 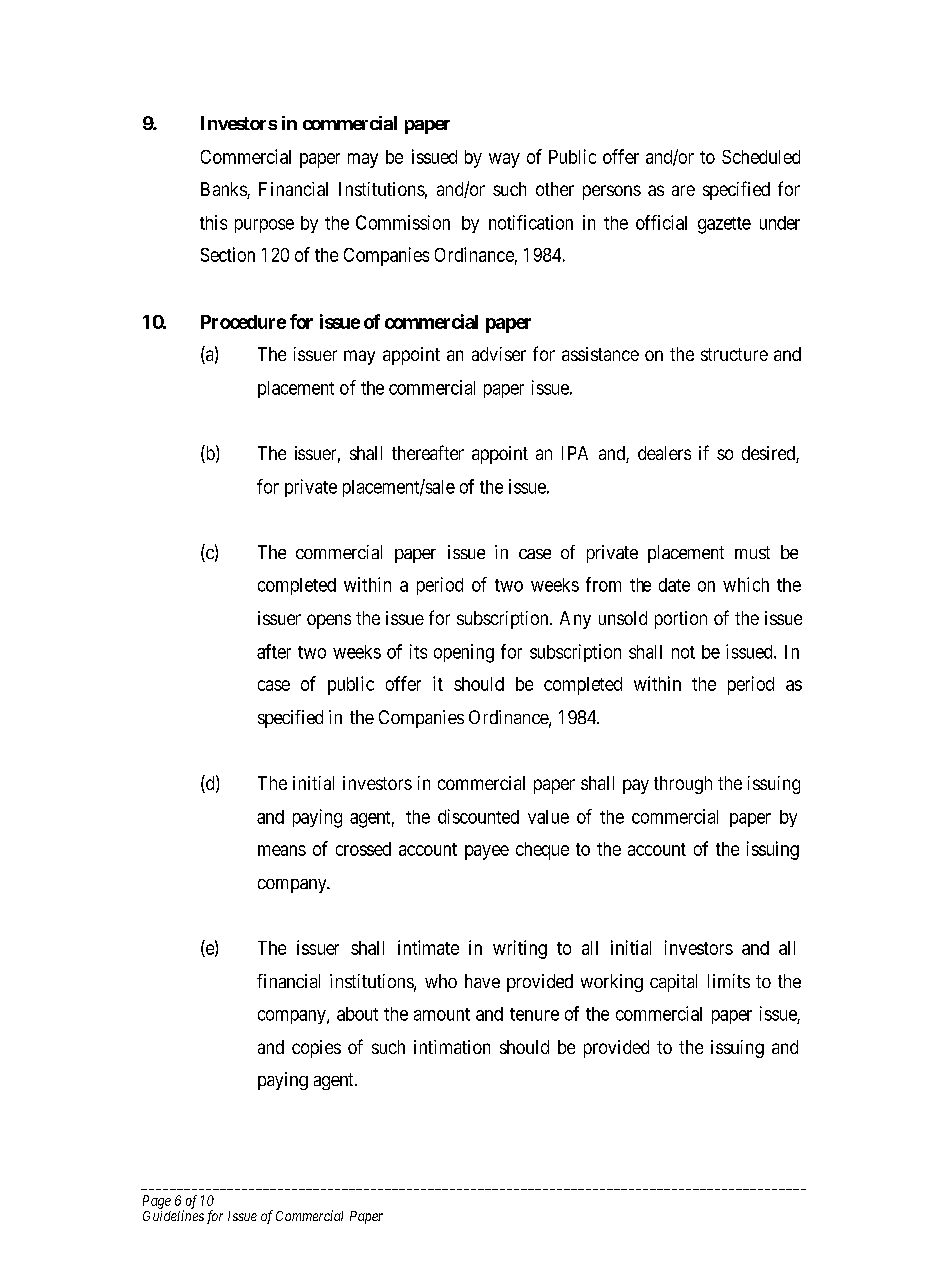 I want to click on through, so click(x=683, y=785).
